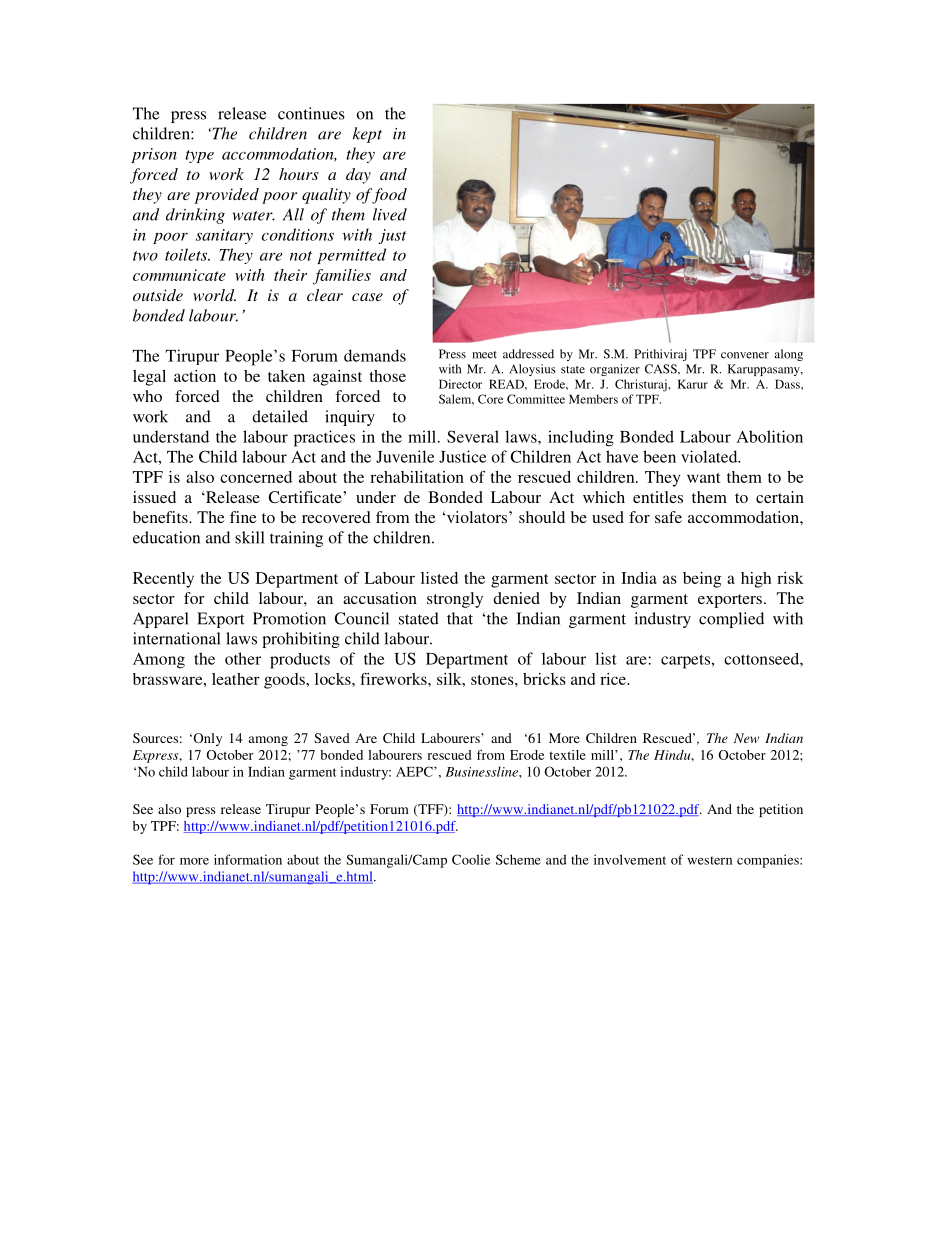  Describe the element at coordinates (248, 859) in the image. I see `information` at that location.
